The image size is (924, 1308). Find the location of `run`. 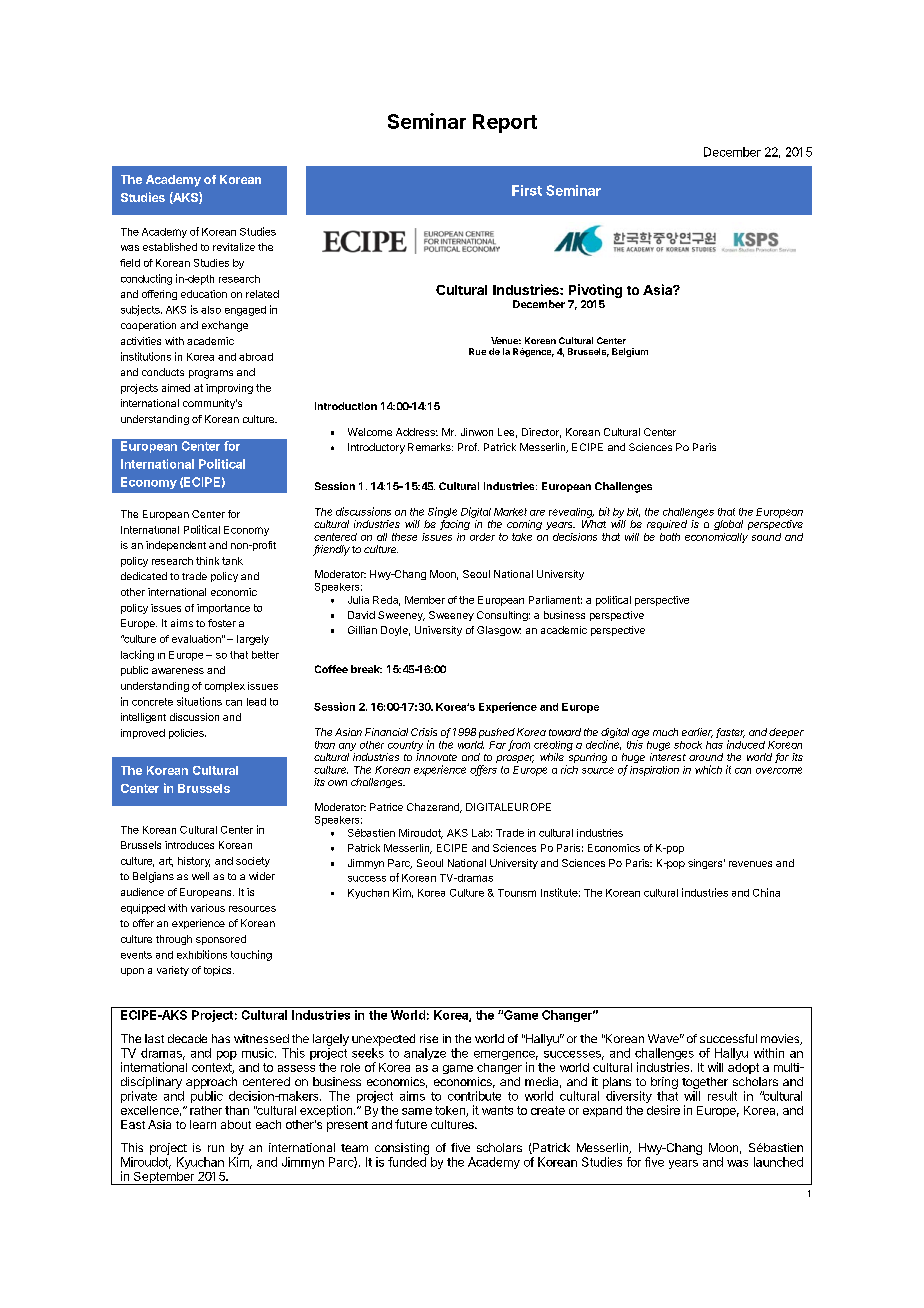

run is located at coordinates (216, 1148).
